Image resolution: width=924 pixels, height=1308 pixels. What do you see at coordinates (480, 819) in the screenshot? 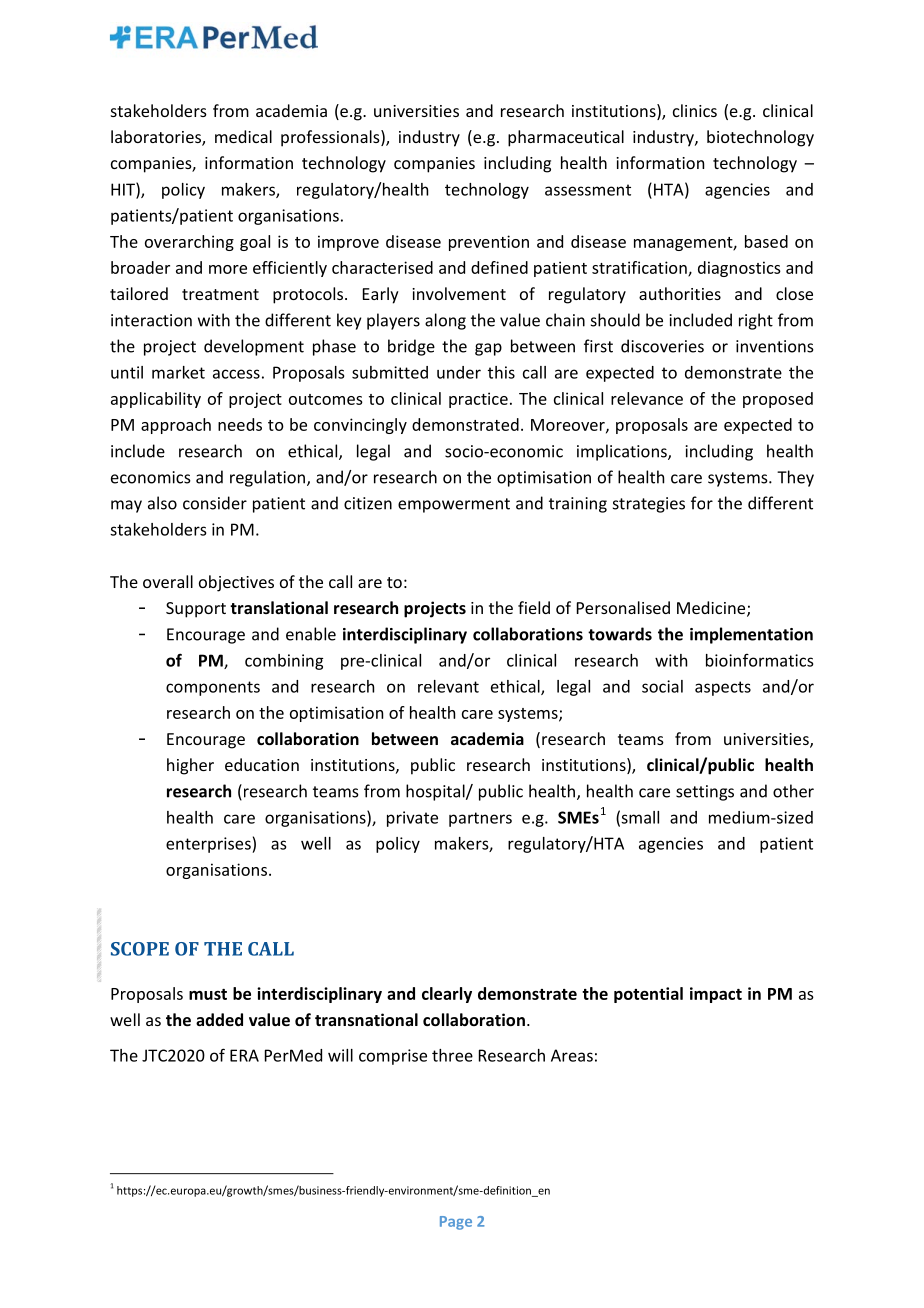
I see `partners` at bounding box center [480, 819].
